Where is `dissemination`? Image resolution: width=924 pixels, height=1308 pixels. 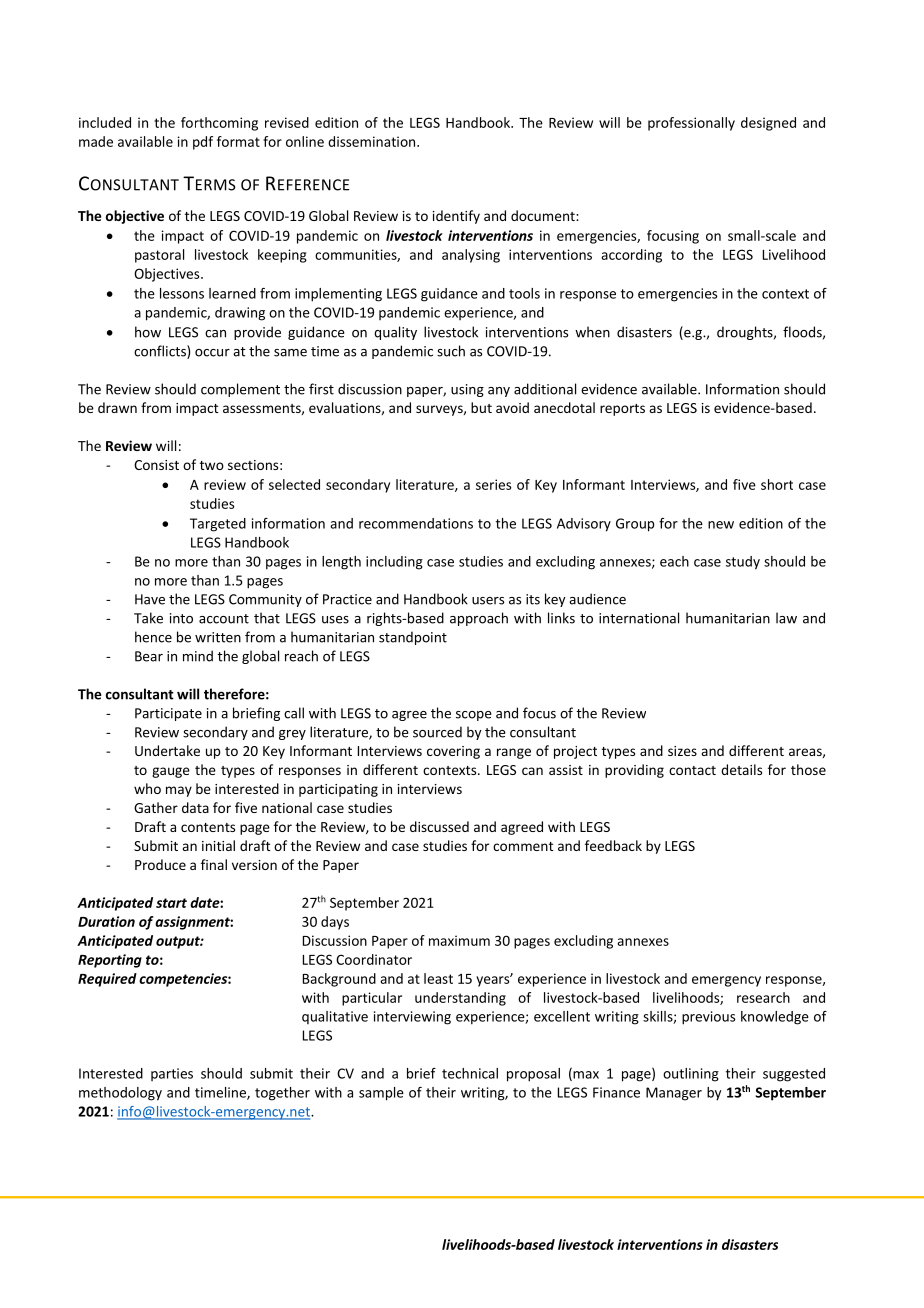 dissemination is located at coordinates (373, 141).
